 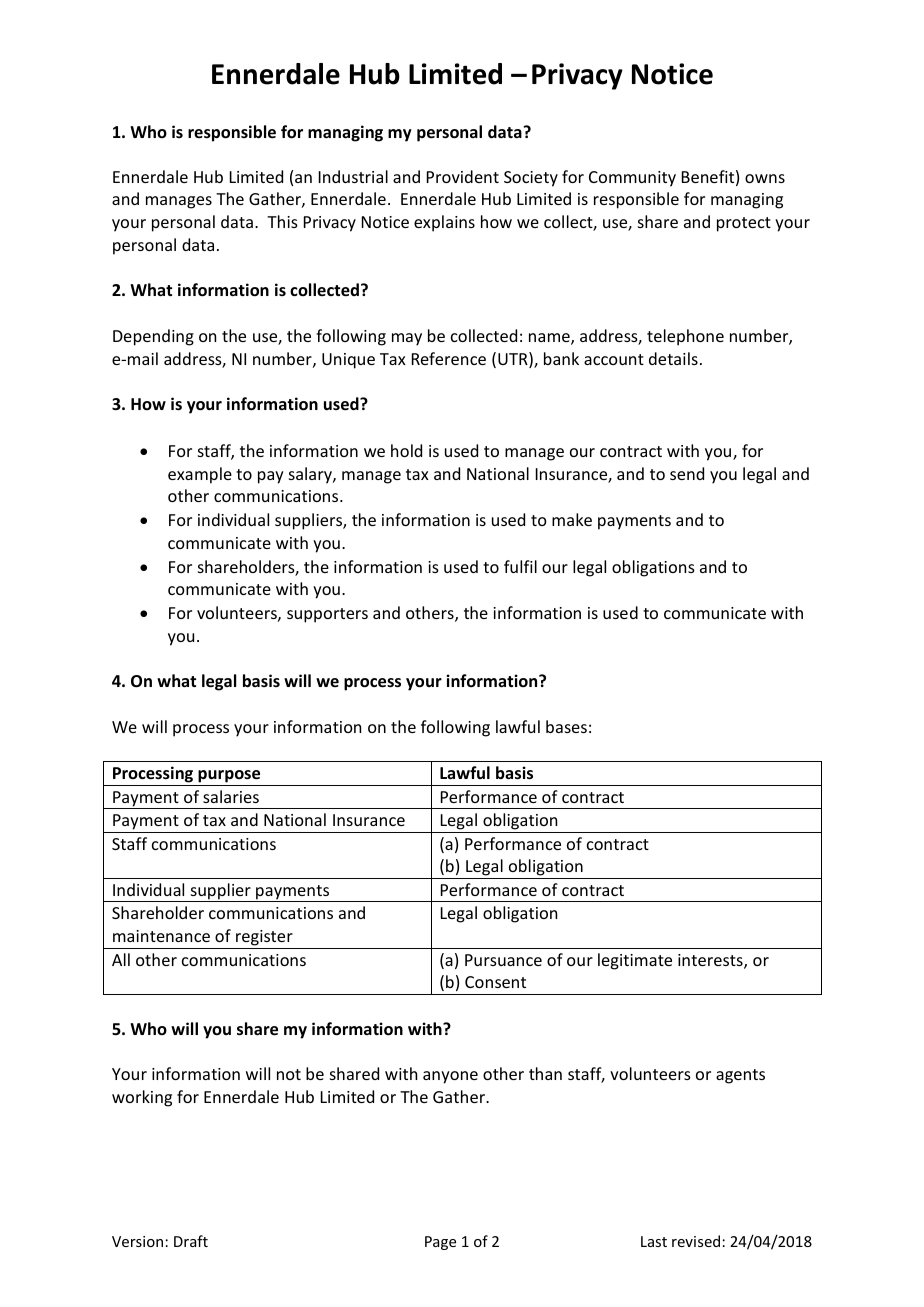 I want to click on purpose, so click(x=229, y=776).
